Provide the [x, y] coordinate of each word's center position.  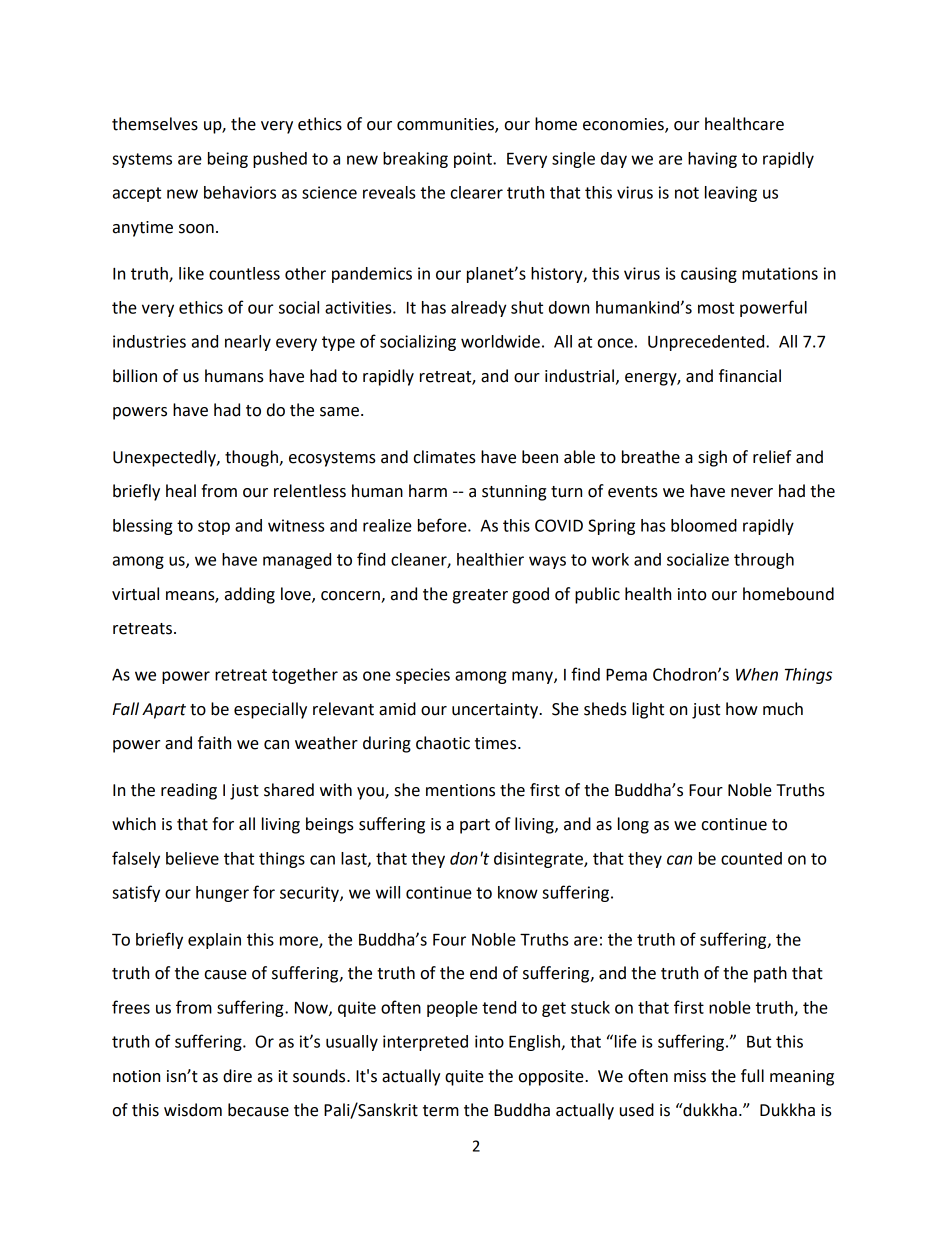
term [441, 1111]
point [474, 160]
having [712, 160]
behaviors [240, 192]
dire [237, 1076]
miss [690, 1076]
